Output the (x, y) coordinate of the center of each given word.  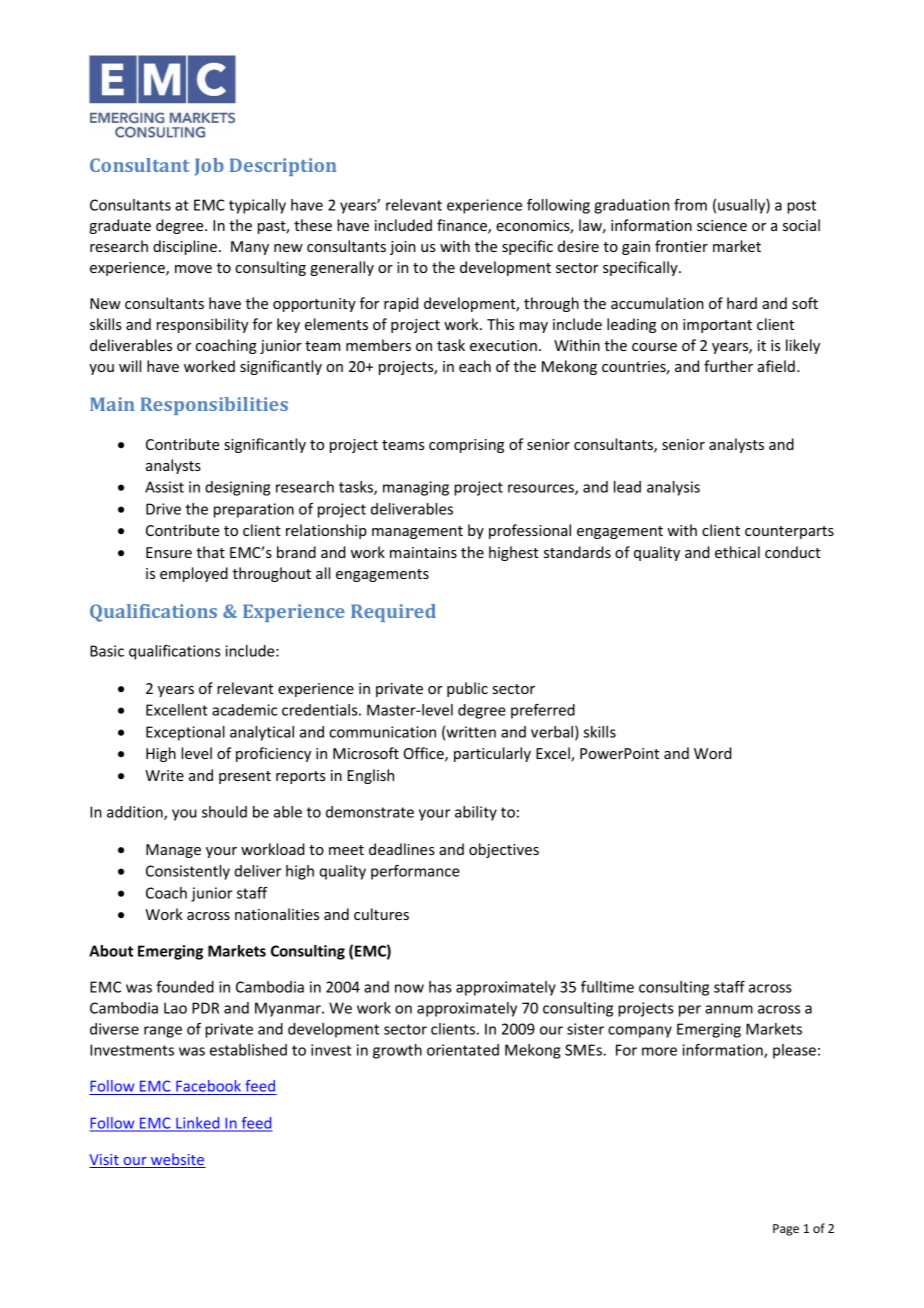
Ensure (169, 552)
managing (416, 488)
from (690, 205)
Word (713, 753)
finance (463, 226)
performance (415, 872)
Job (209, 167)
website (177, 1160)
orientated (463, 1050)
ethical (737, 552)
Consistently (188, 872)
